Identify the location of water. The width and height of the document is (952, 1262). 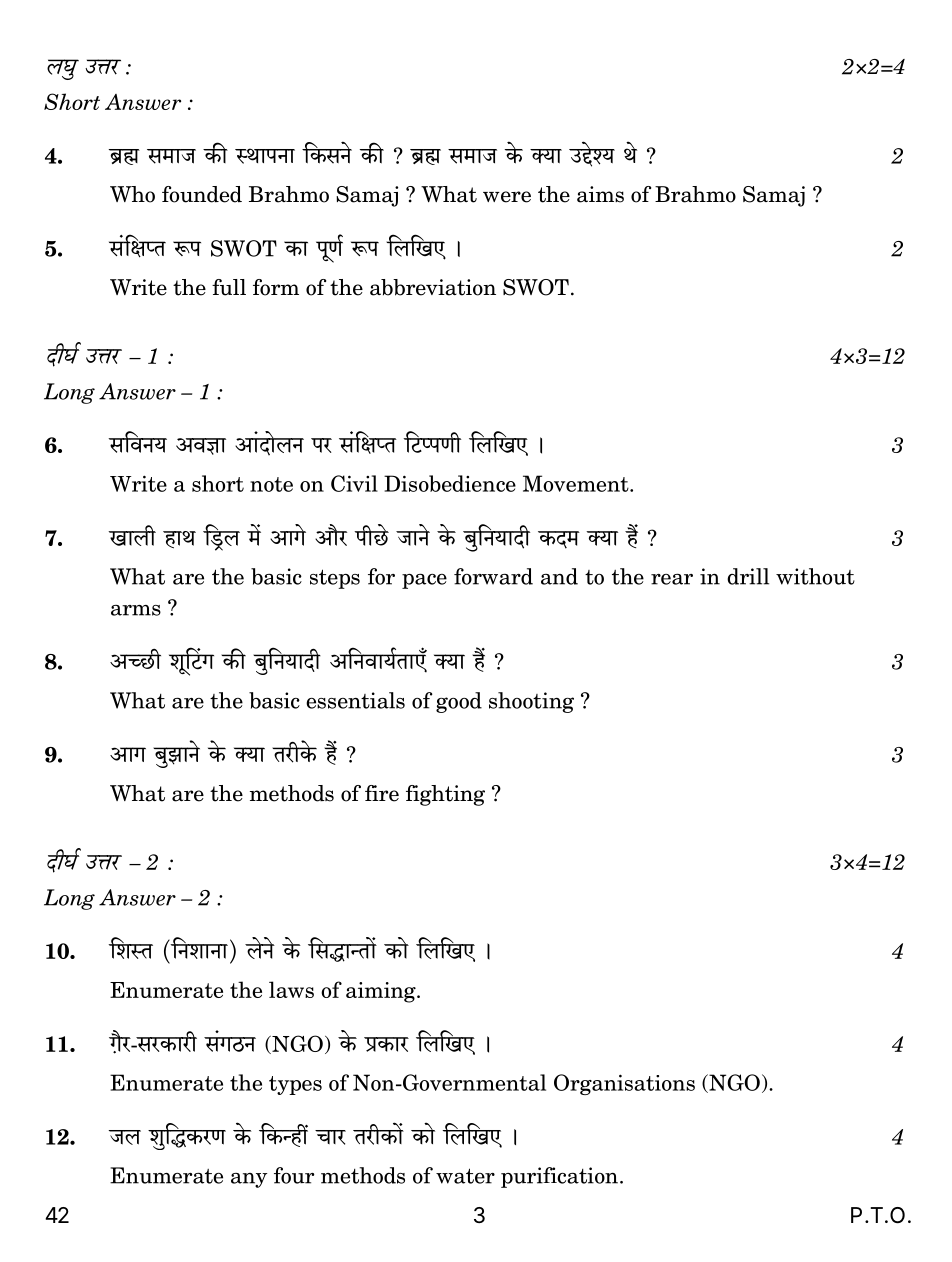
(465, 1176).
